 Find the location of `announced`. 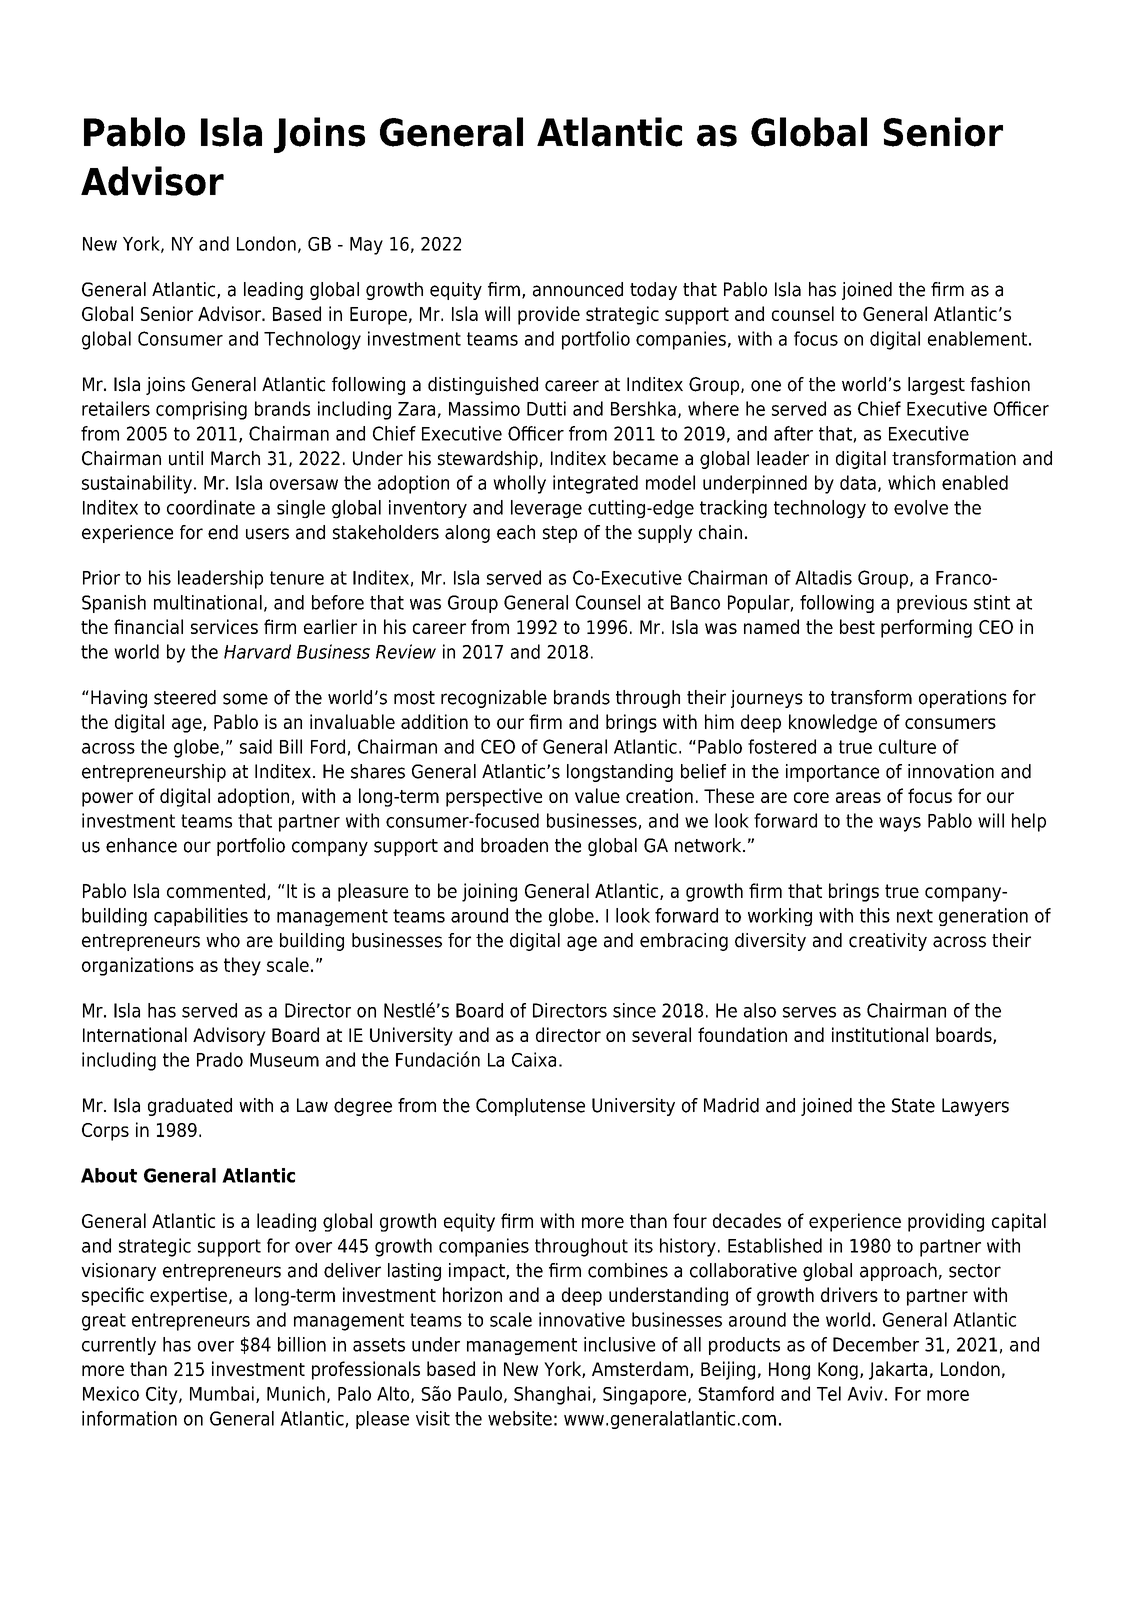

announced is located at coordinates (578, 289).
